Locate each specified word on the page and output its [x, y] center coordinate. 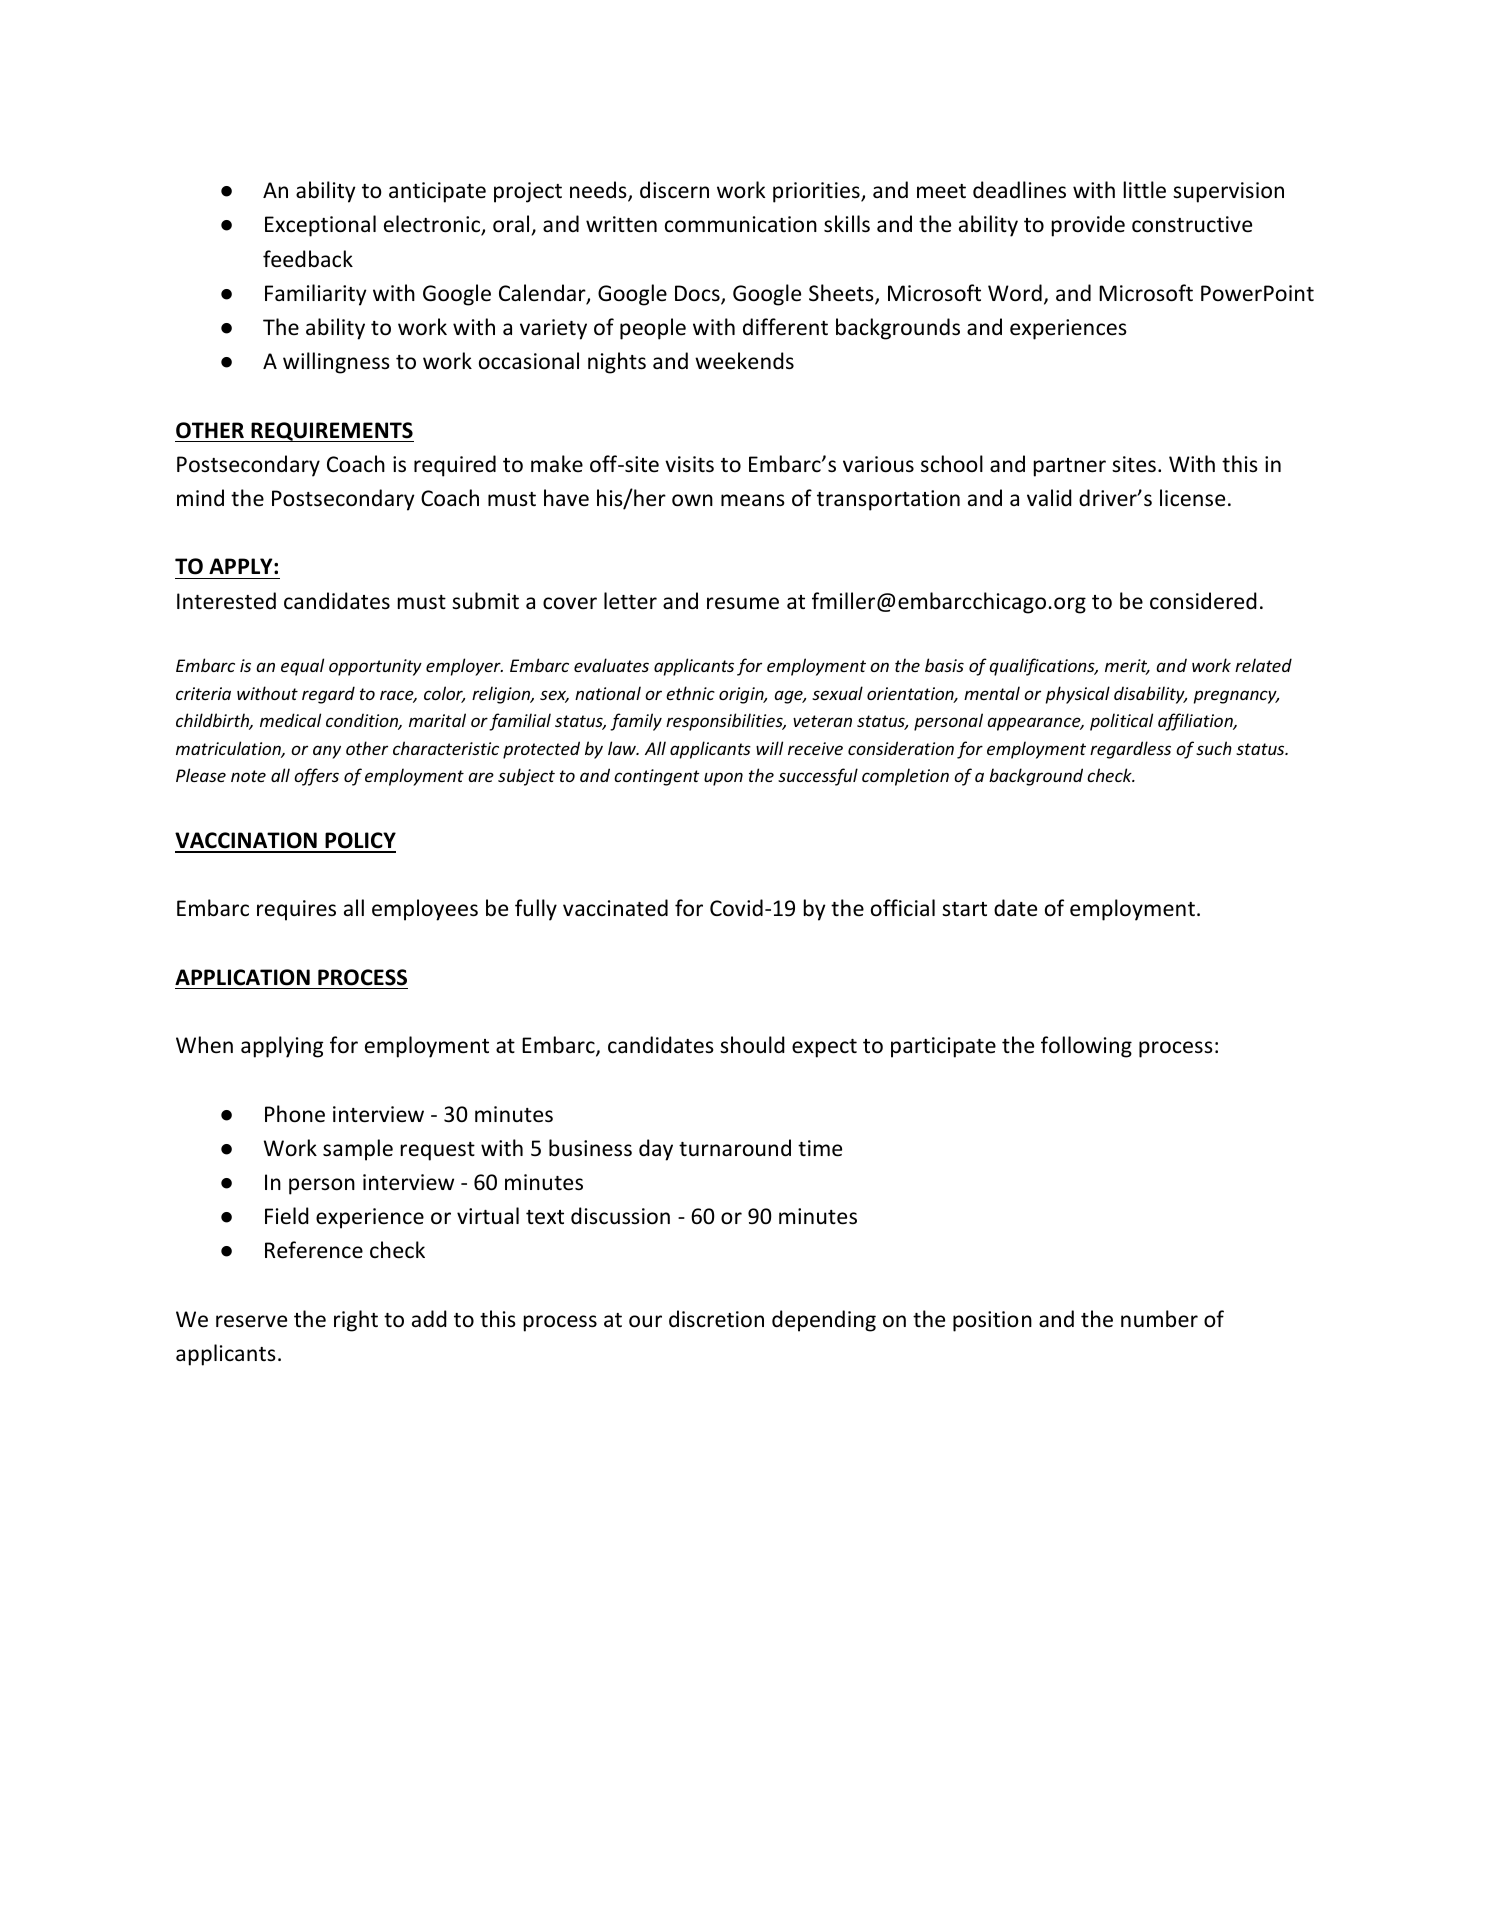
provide [1088, 226]
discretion [716, 1319]
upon [723, 779]
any [327, 752]
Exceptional [320, 226]
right [356, 1321]
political [1121, 722]
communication [741, 224]
